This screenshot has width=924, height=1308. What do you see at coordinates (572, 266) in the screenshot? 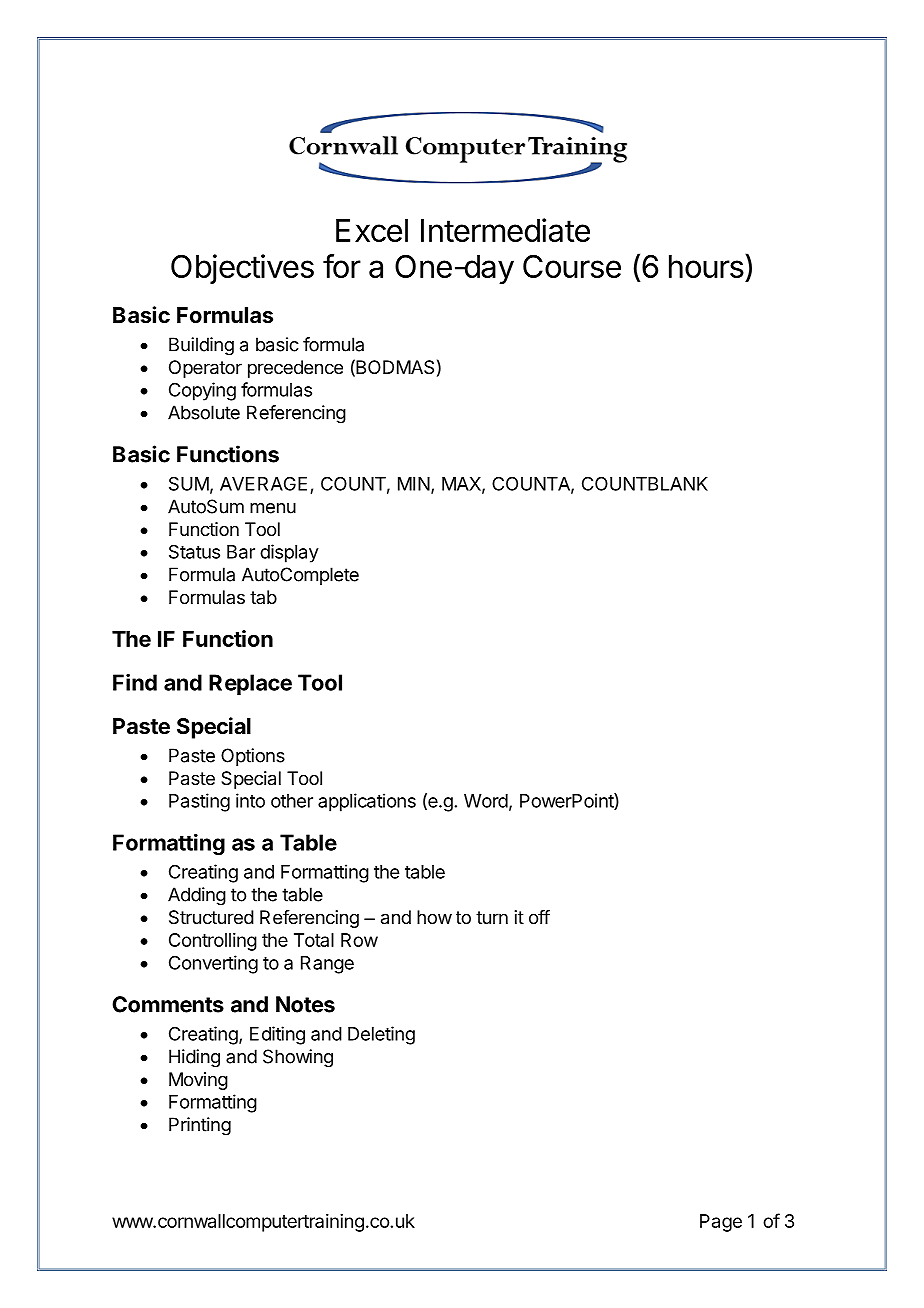
I see `Course` at bounding box center [572, 266].
